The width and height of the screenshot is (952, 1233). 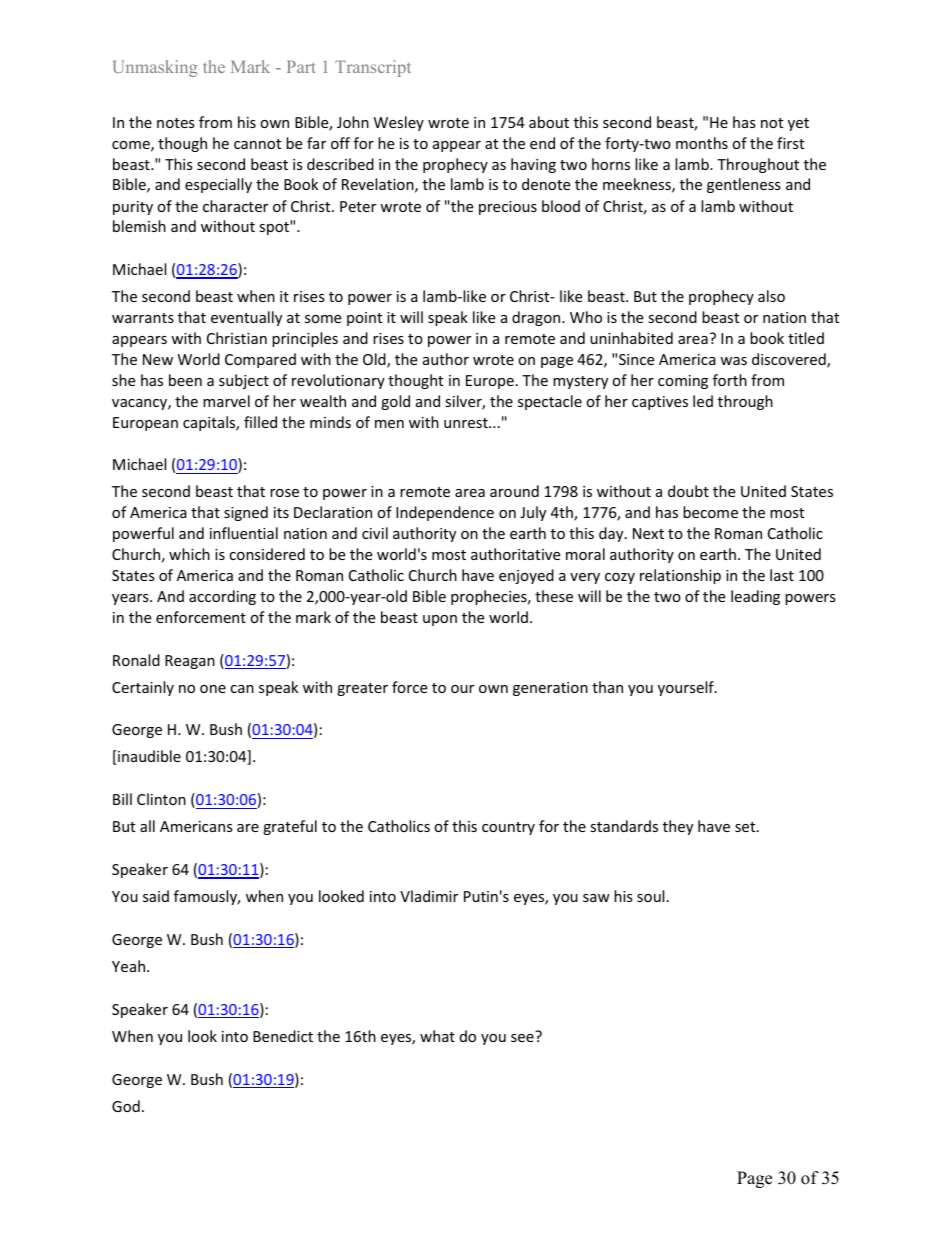 I want to click on Wesley, so click(x=399, y=123).
